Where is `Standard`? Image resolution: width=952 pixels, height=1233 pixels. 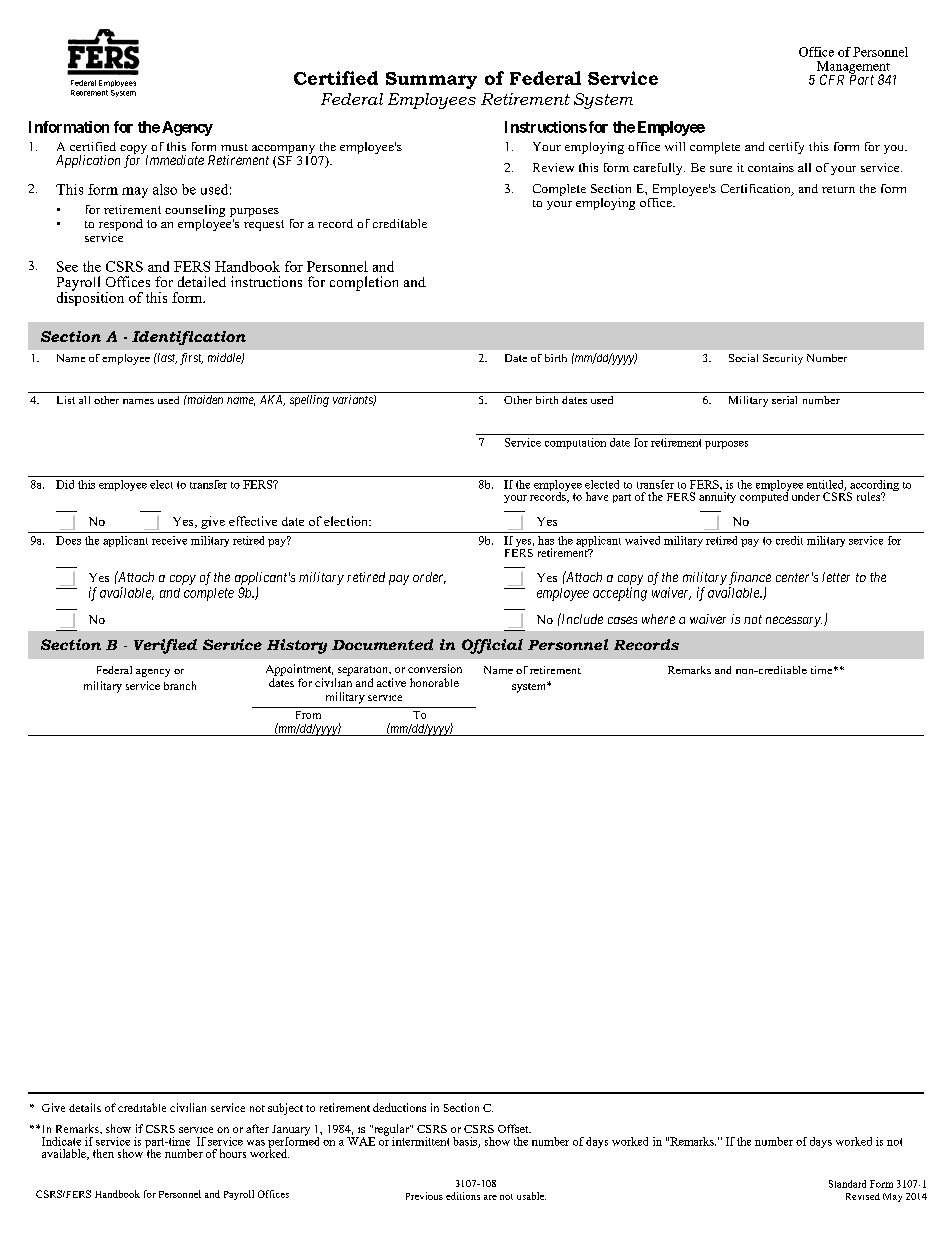 Standard is located at coordinates (847, 1184).
